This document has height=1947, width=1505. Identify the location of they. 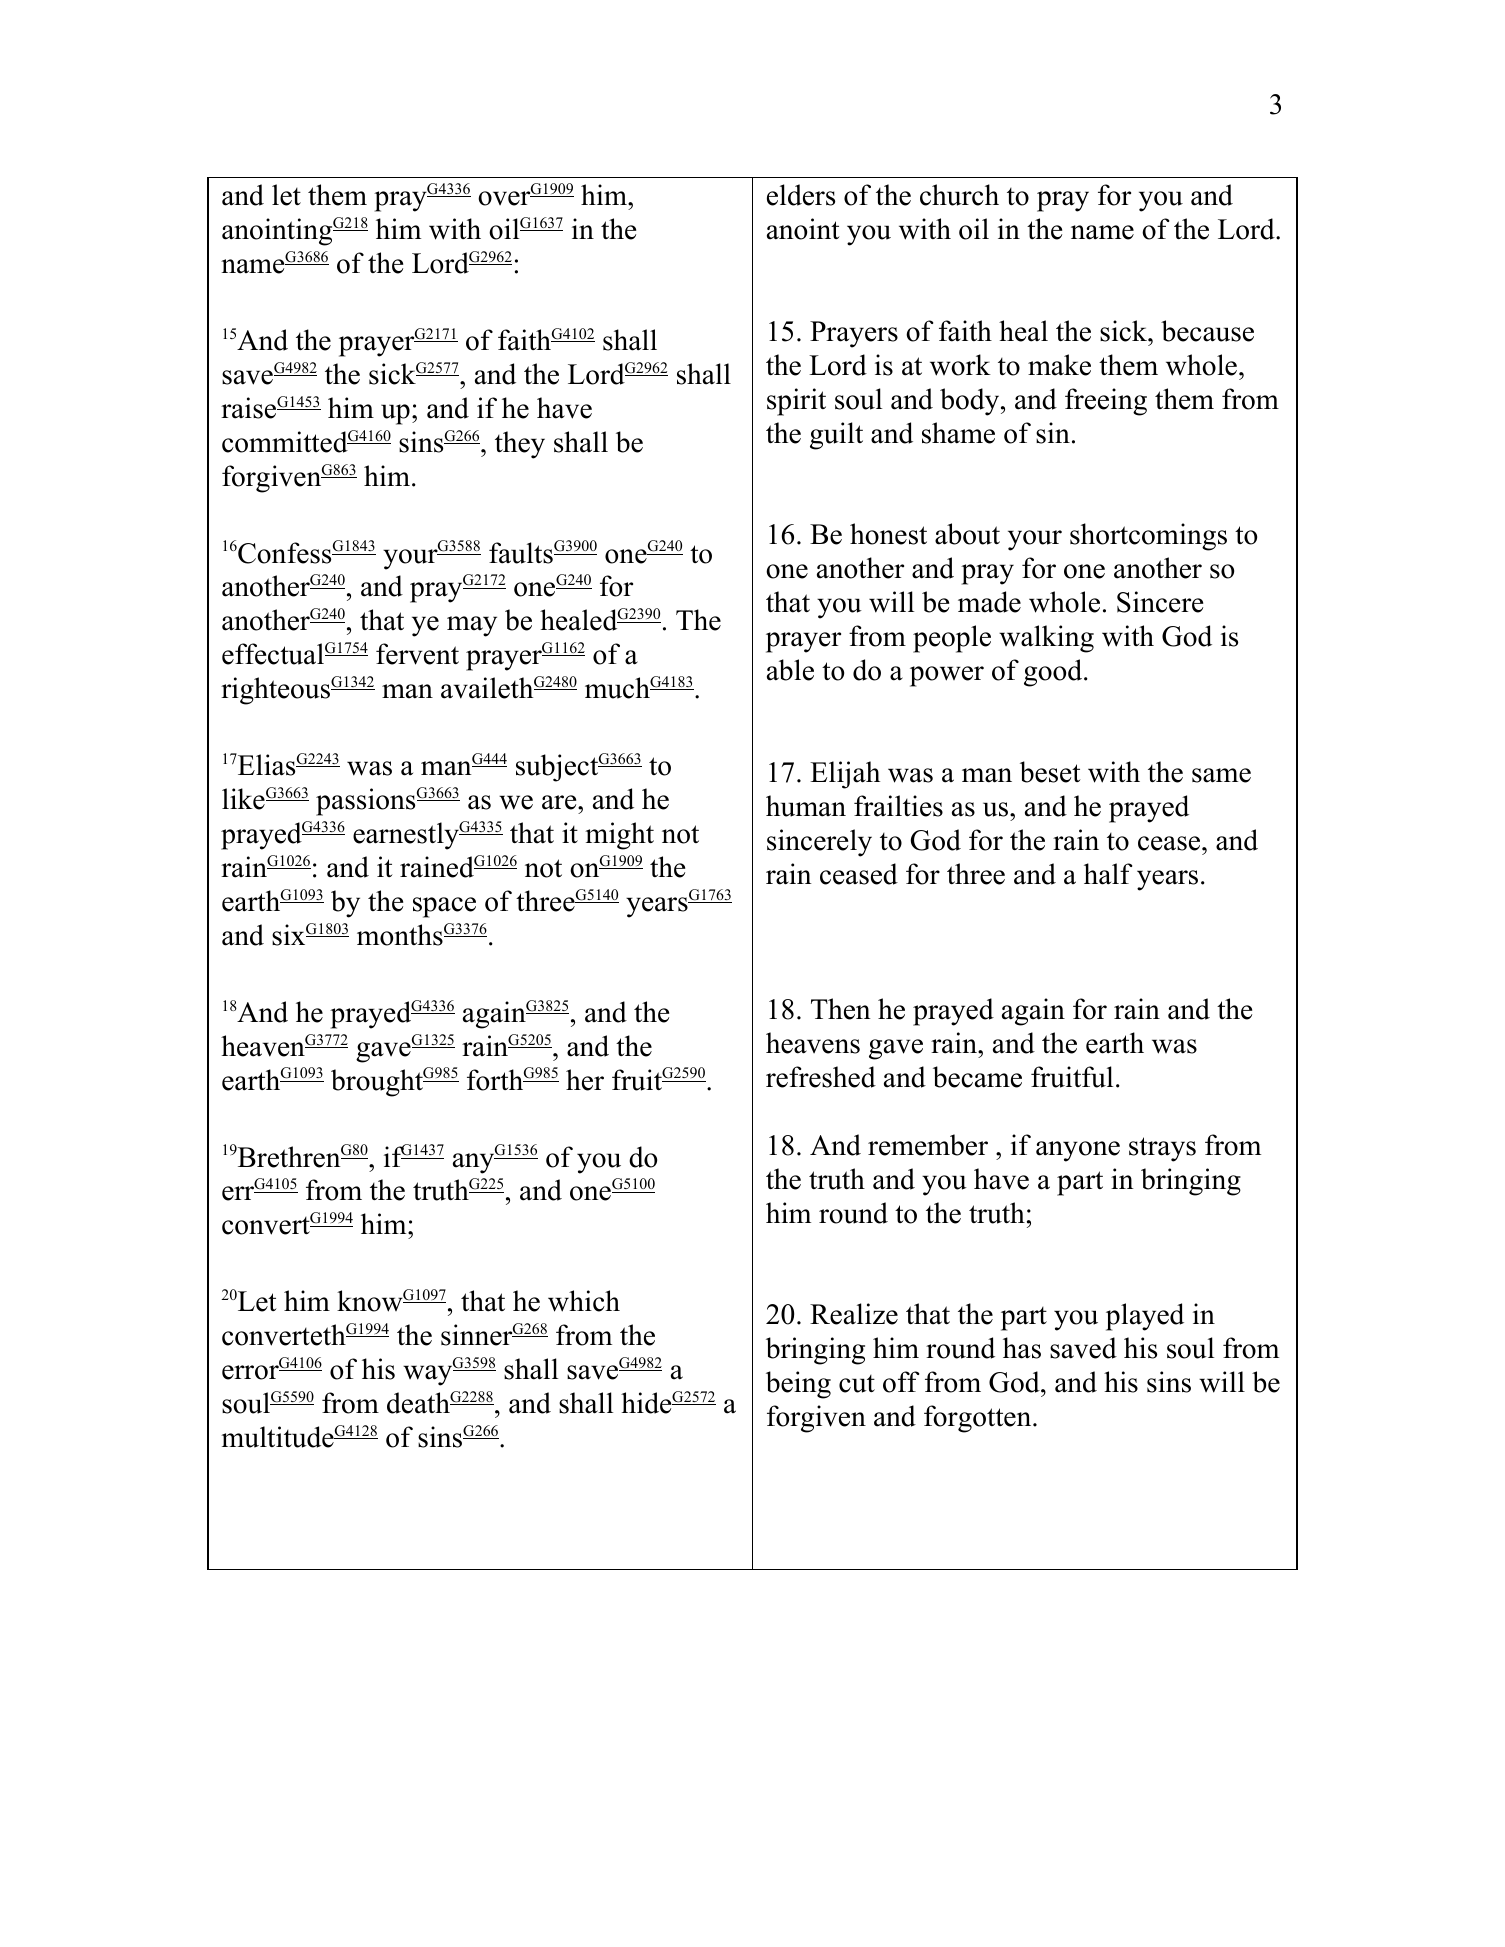
(520, 445).
